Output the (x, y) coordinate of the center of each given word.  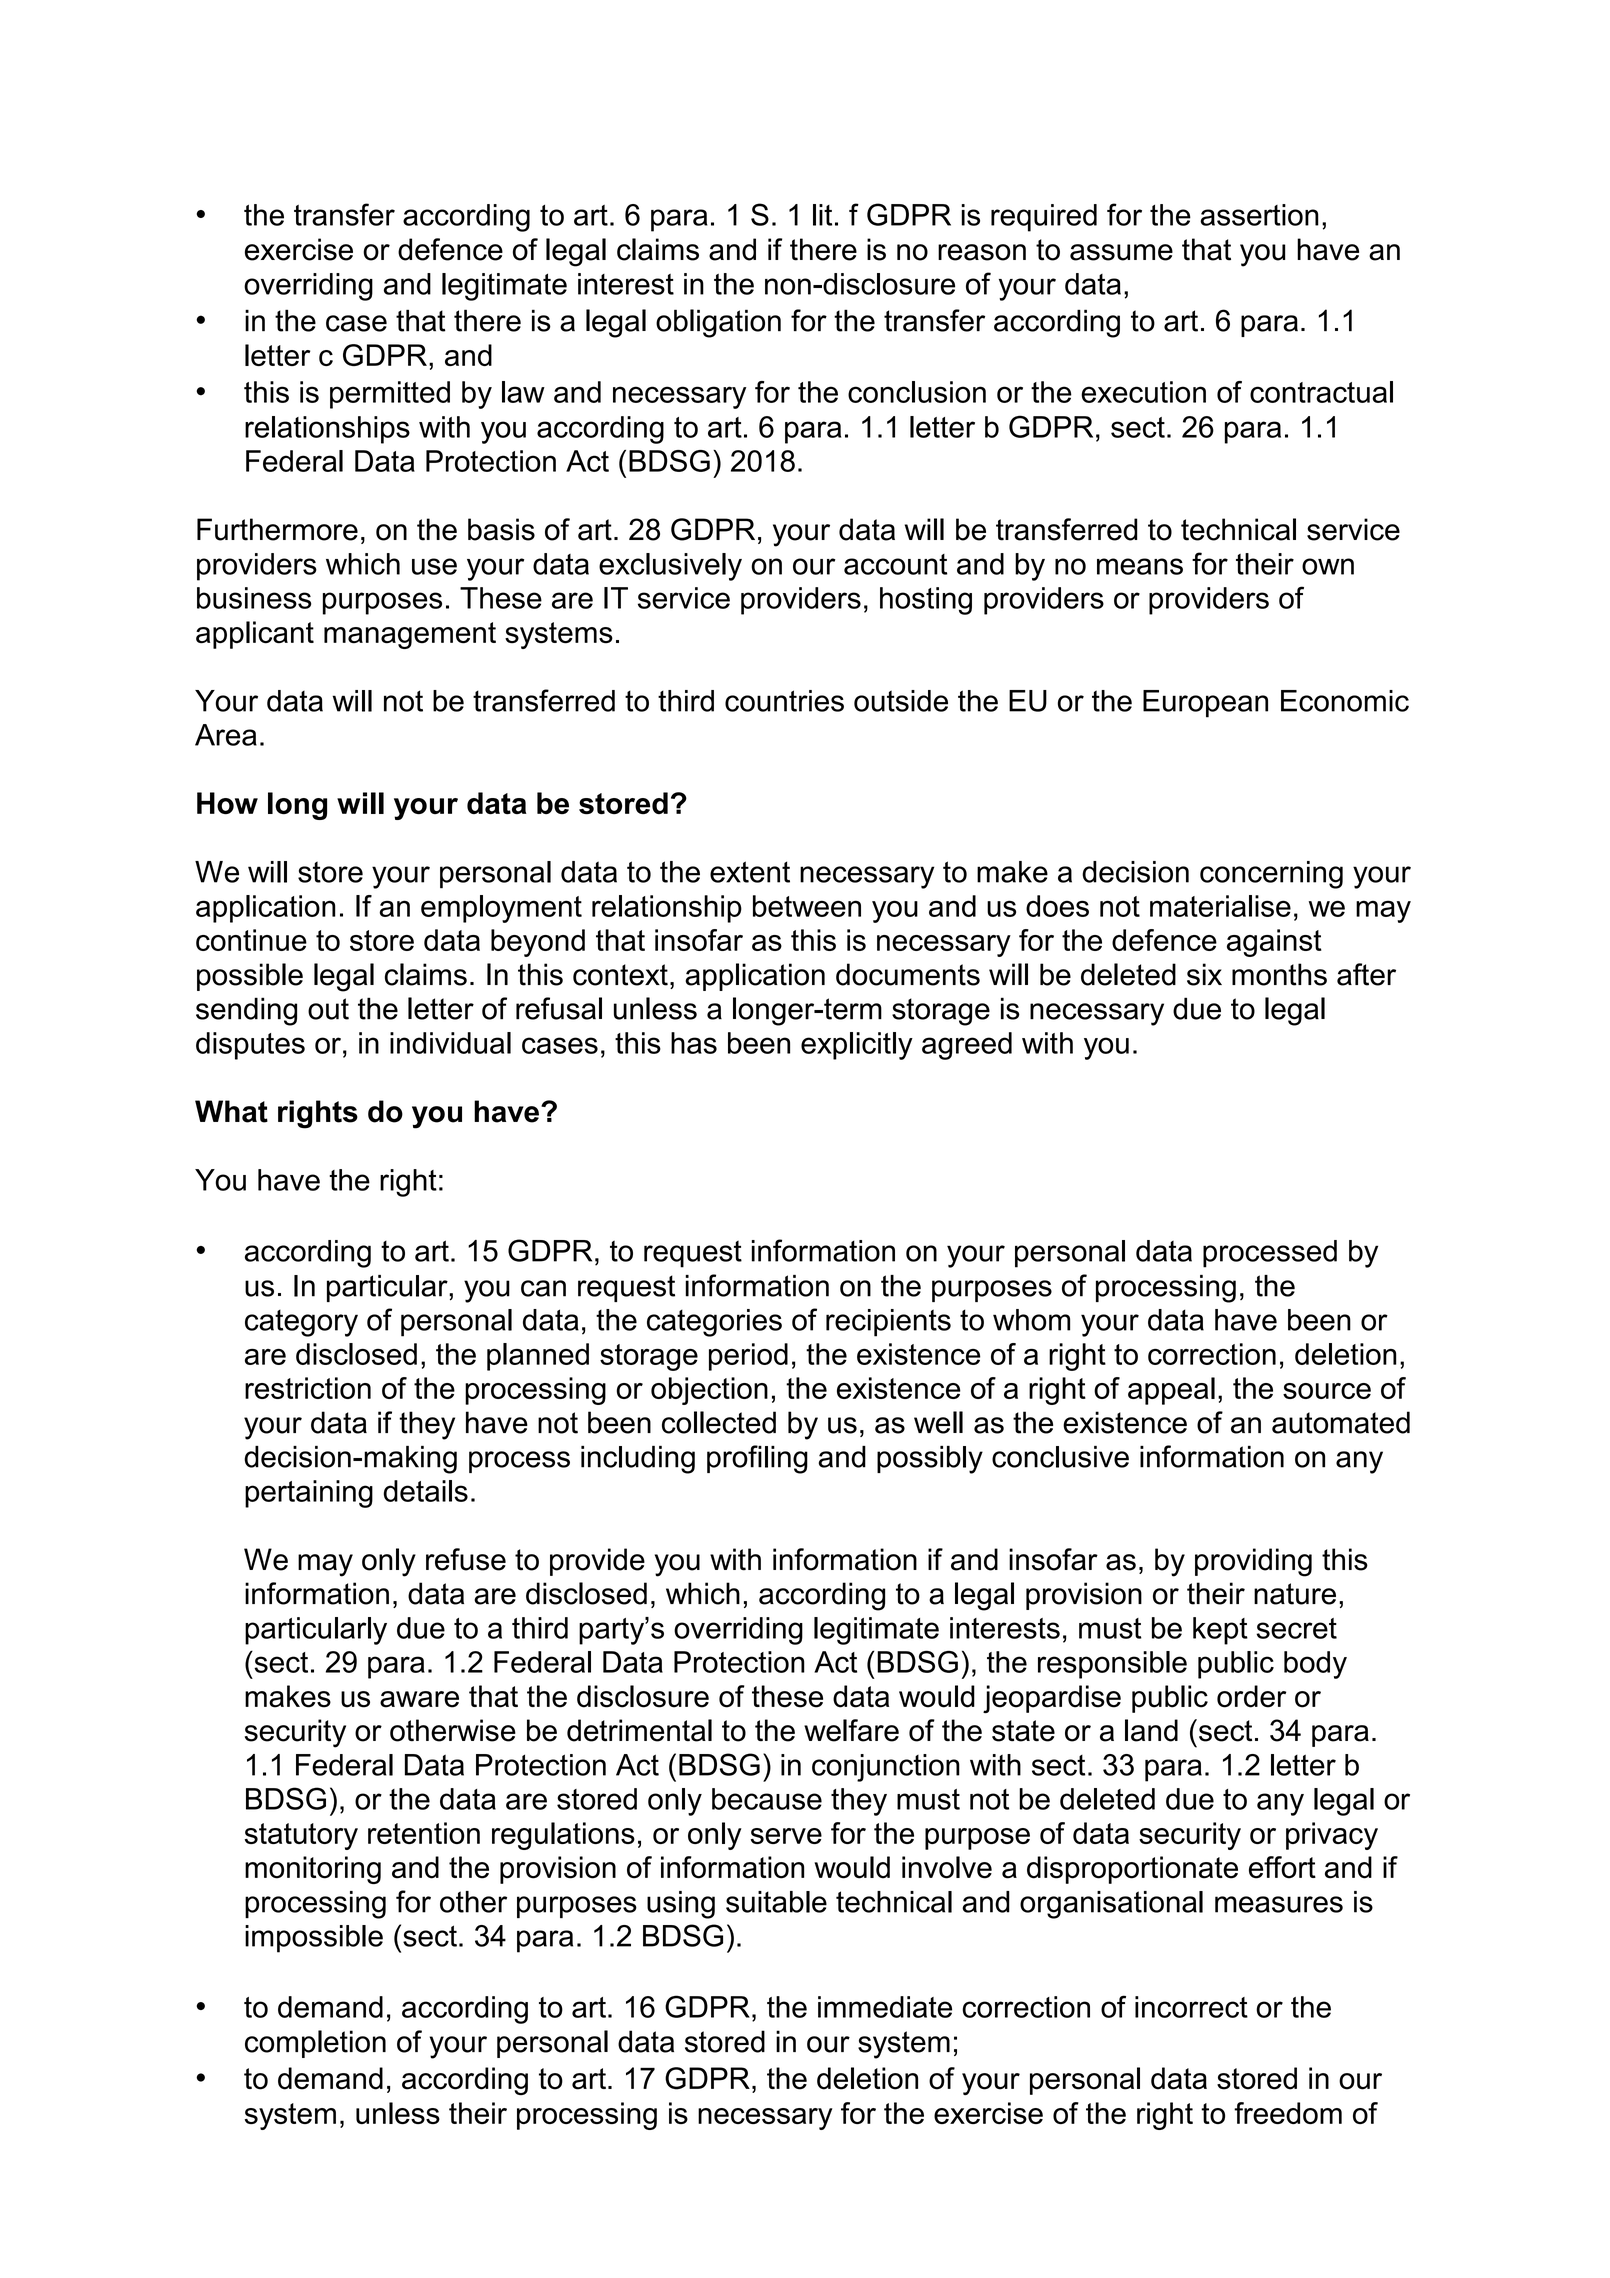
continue (251, 940)
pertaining (309, 1494)
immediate (885, 2007)
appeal (1171, 1391)
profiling (757, 1459)
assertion (1259, 215)
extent (750, 872)
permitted (390, 395)
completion (315, 2044)
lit (822, 215)
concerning (1271, 875)
